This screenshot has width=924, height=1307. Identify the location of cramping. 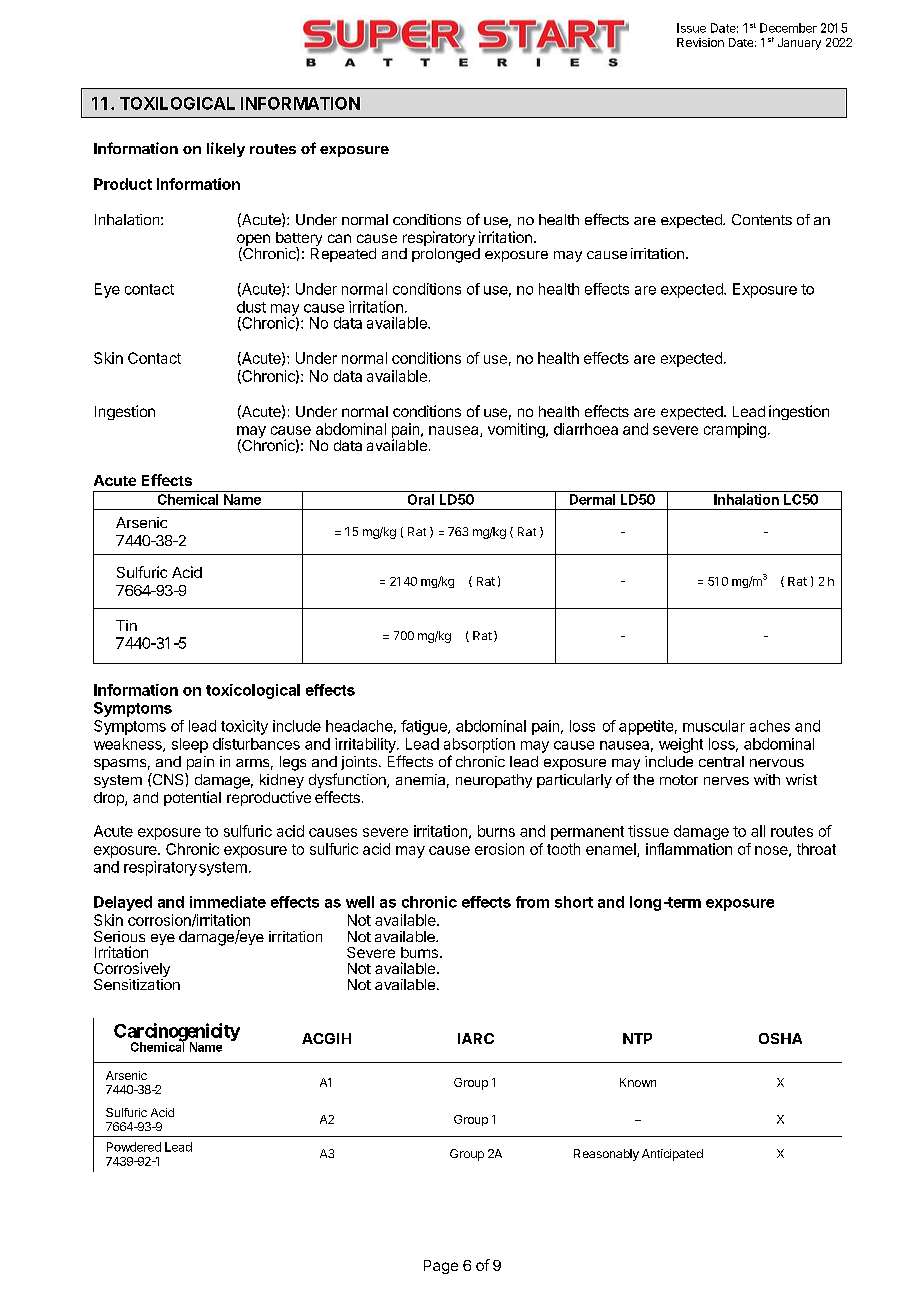
(735, 430).
